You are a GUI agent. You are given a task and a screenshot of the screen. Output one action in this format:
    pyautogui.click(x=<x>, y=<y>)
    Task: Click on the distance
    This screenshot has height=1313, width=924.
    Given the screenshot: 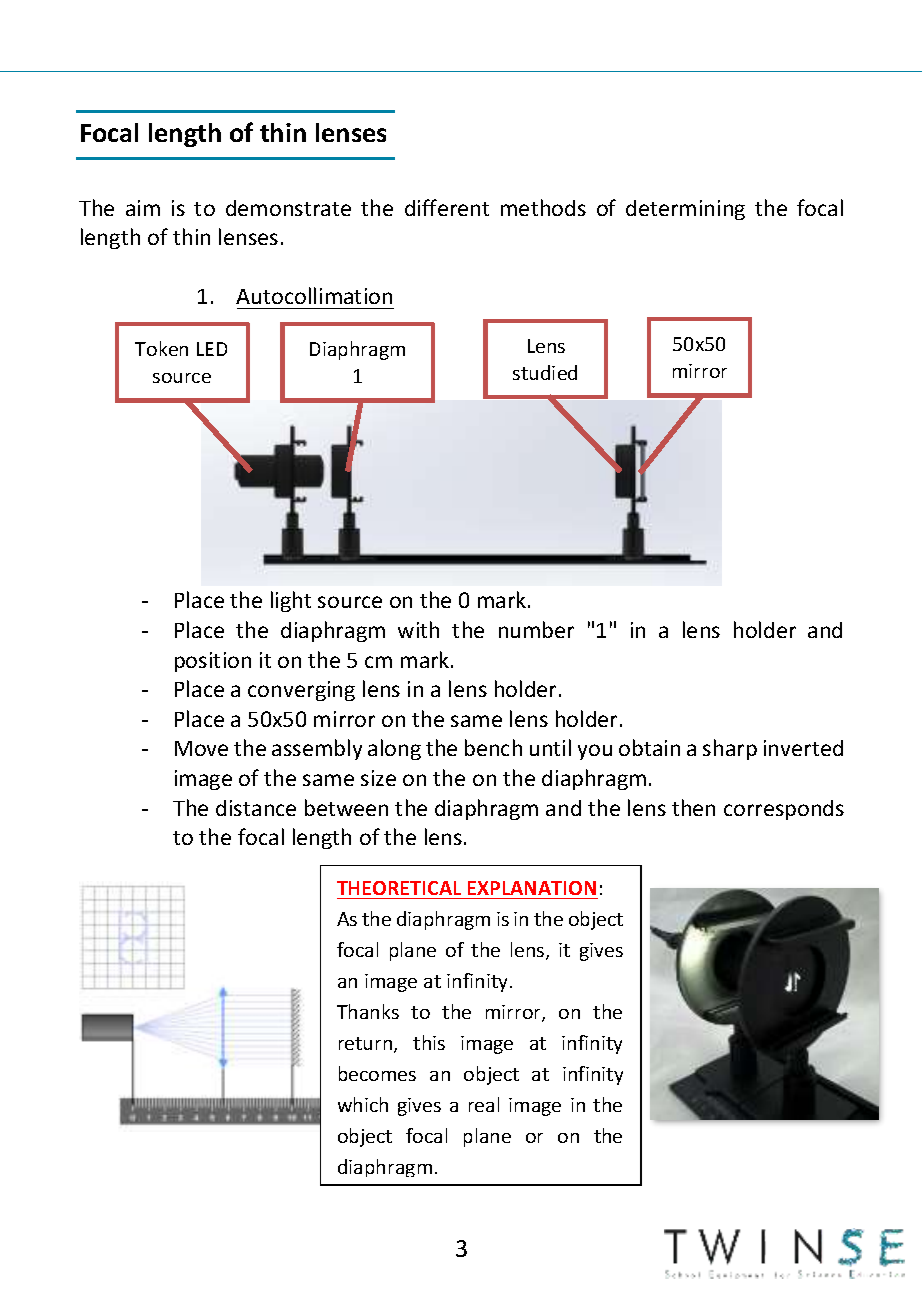 What is the action you would take?
    pyautogui.click(x=256, y=808)
